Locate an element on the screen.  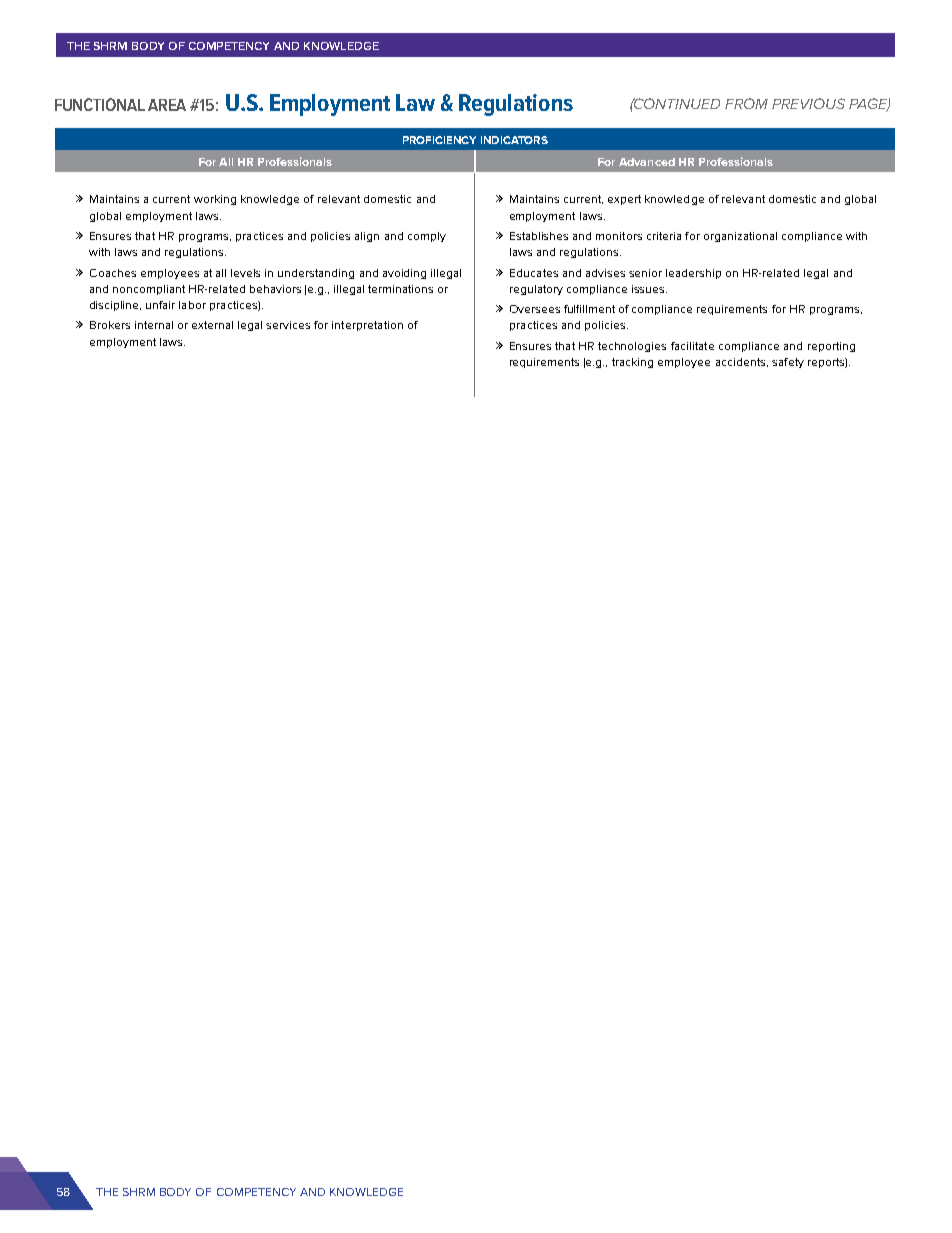
external is located at coordinates (212, 325).
